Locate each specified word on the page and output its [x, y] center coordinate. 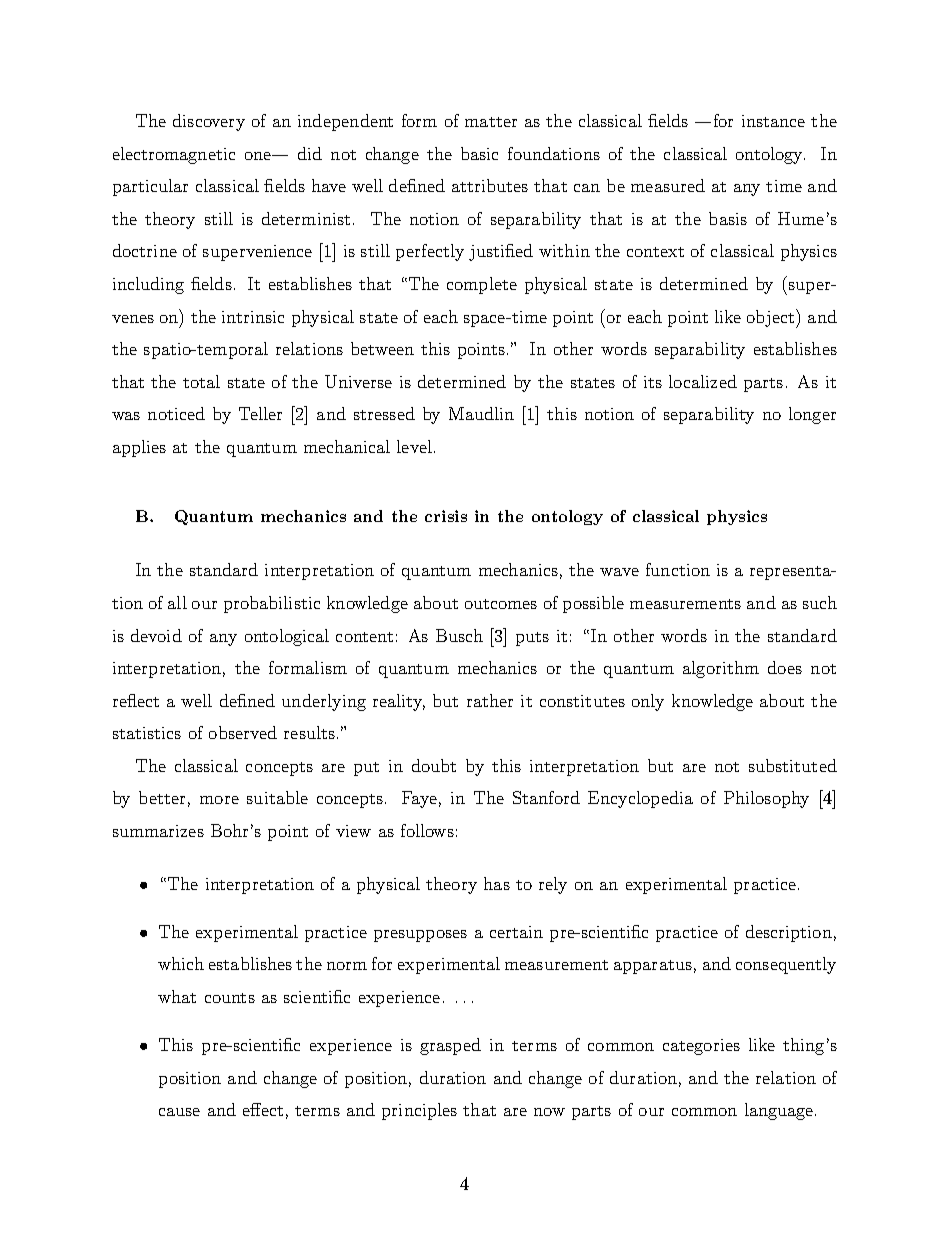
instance [773, 121]
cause [179, 1112]
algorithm [721, 669]
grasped [450, 1046]
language [780, 1111]
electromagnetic [174, 155]
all [177, 602]
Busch [459, 635]
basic [479, 153]
